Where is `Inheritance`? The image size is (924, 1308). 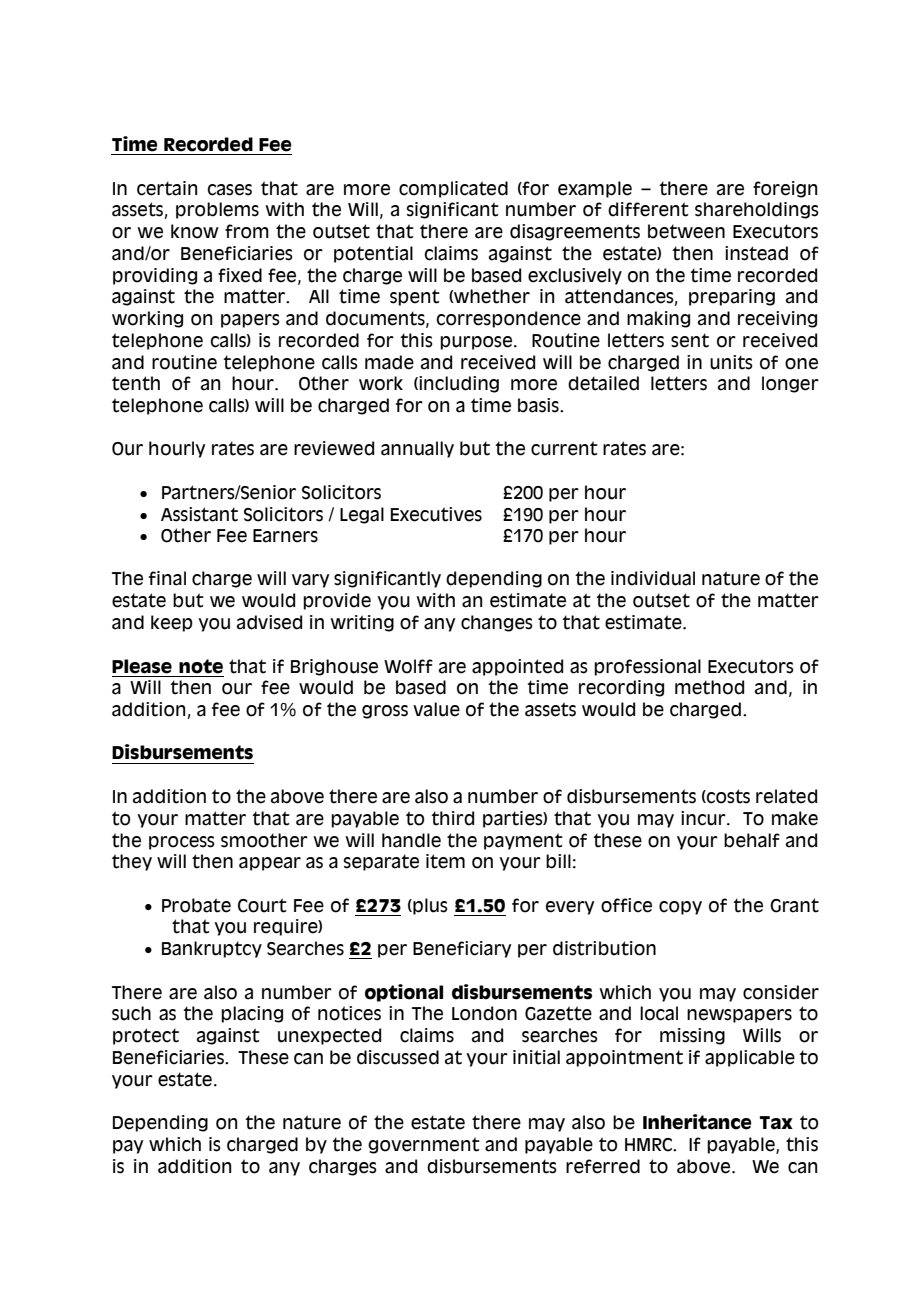 Inheritance is located at coordinates (697, 1122).
